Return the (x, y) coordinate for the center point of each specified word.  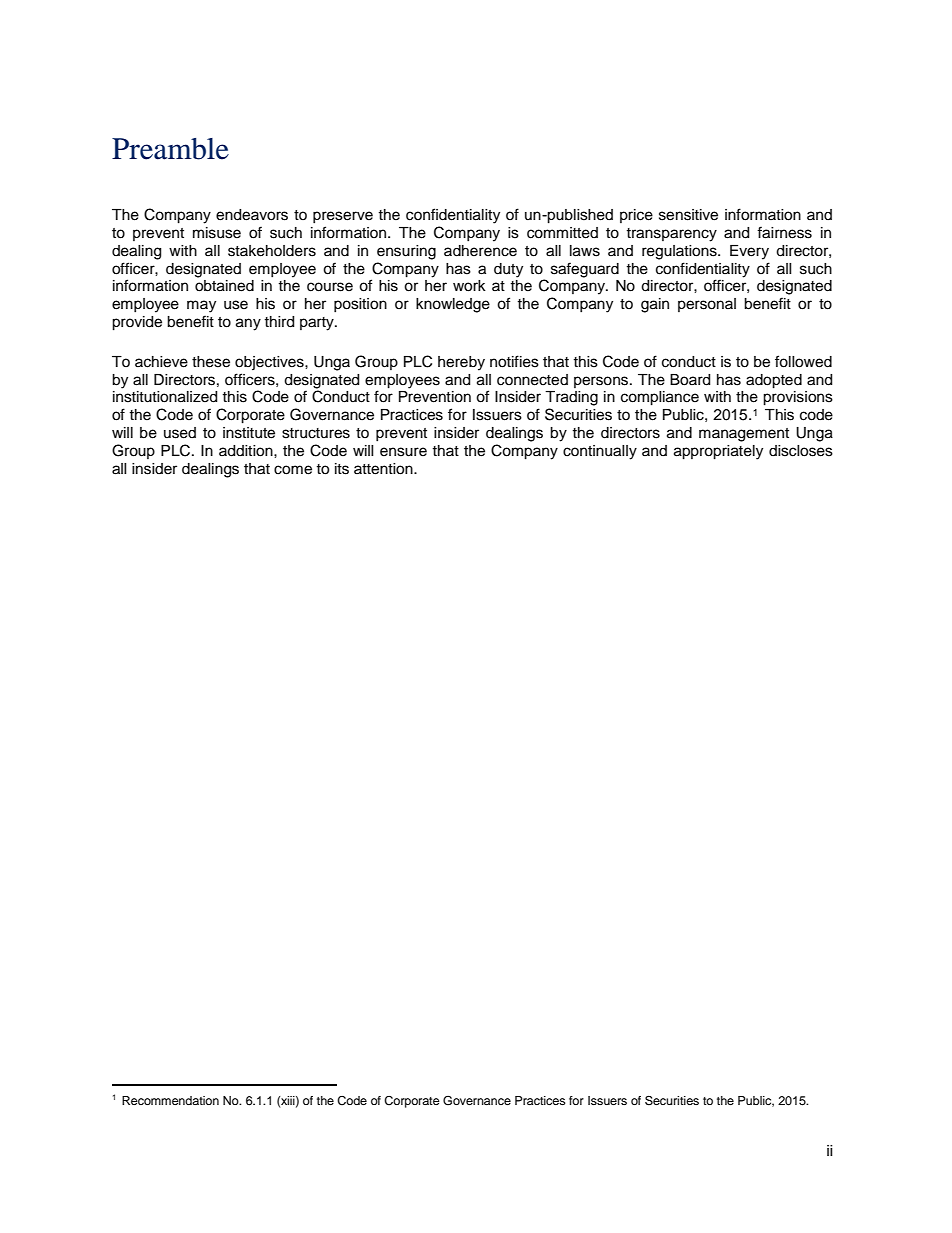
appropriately (718, 452)
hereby (461, 363)
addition (247, 451)
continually (600, 452)
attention (384, 469)
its (342, 469)
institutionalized (165, 397)
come (293, 470)
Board (690, 380)
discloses (801, 451)
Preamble (170, 149)
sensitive (688, 215)
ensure (403, 452)
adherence (480, 251)
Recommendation (170, 1100)
